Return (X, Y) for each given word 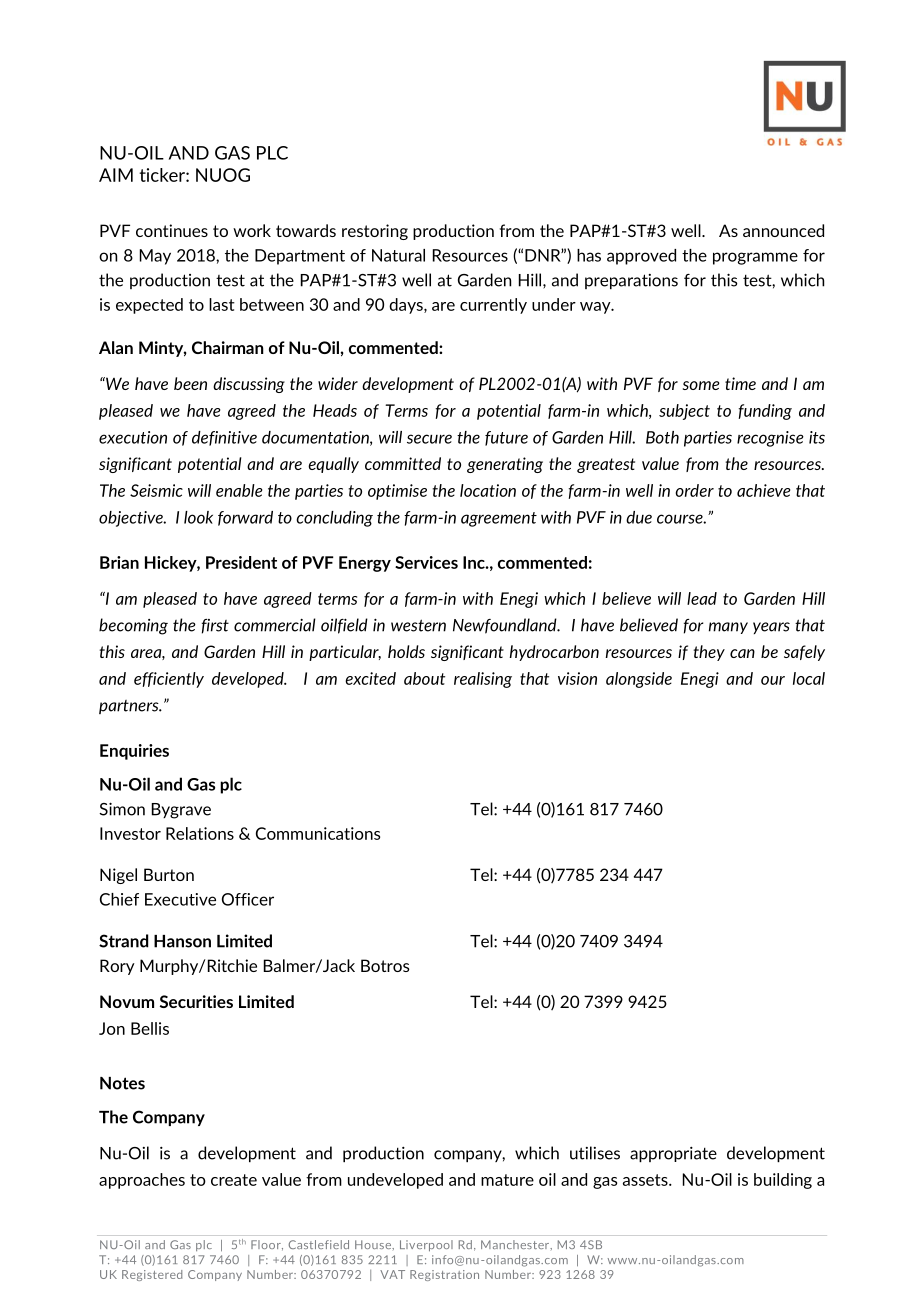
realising (483, 680)
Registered (152, 1275)
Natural (398, 255)
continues (172, 230)
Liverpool (426, 1246)
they (709, 653)
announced (783, 230)
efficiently (169, 680)
